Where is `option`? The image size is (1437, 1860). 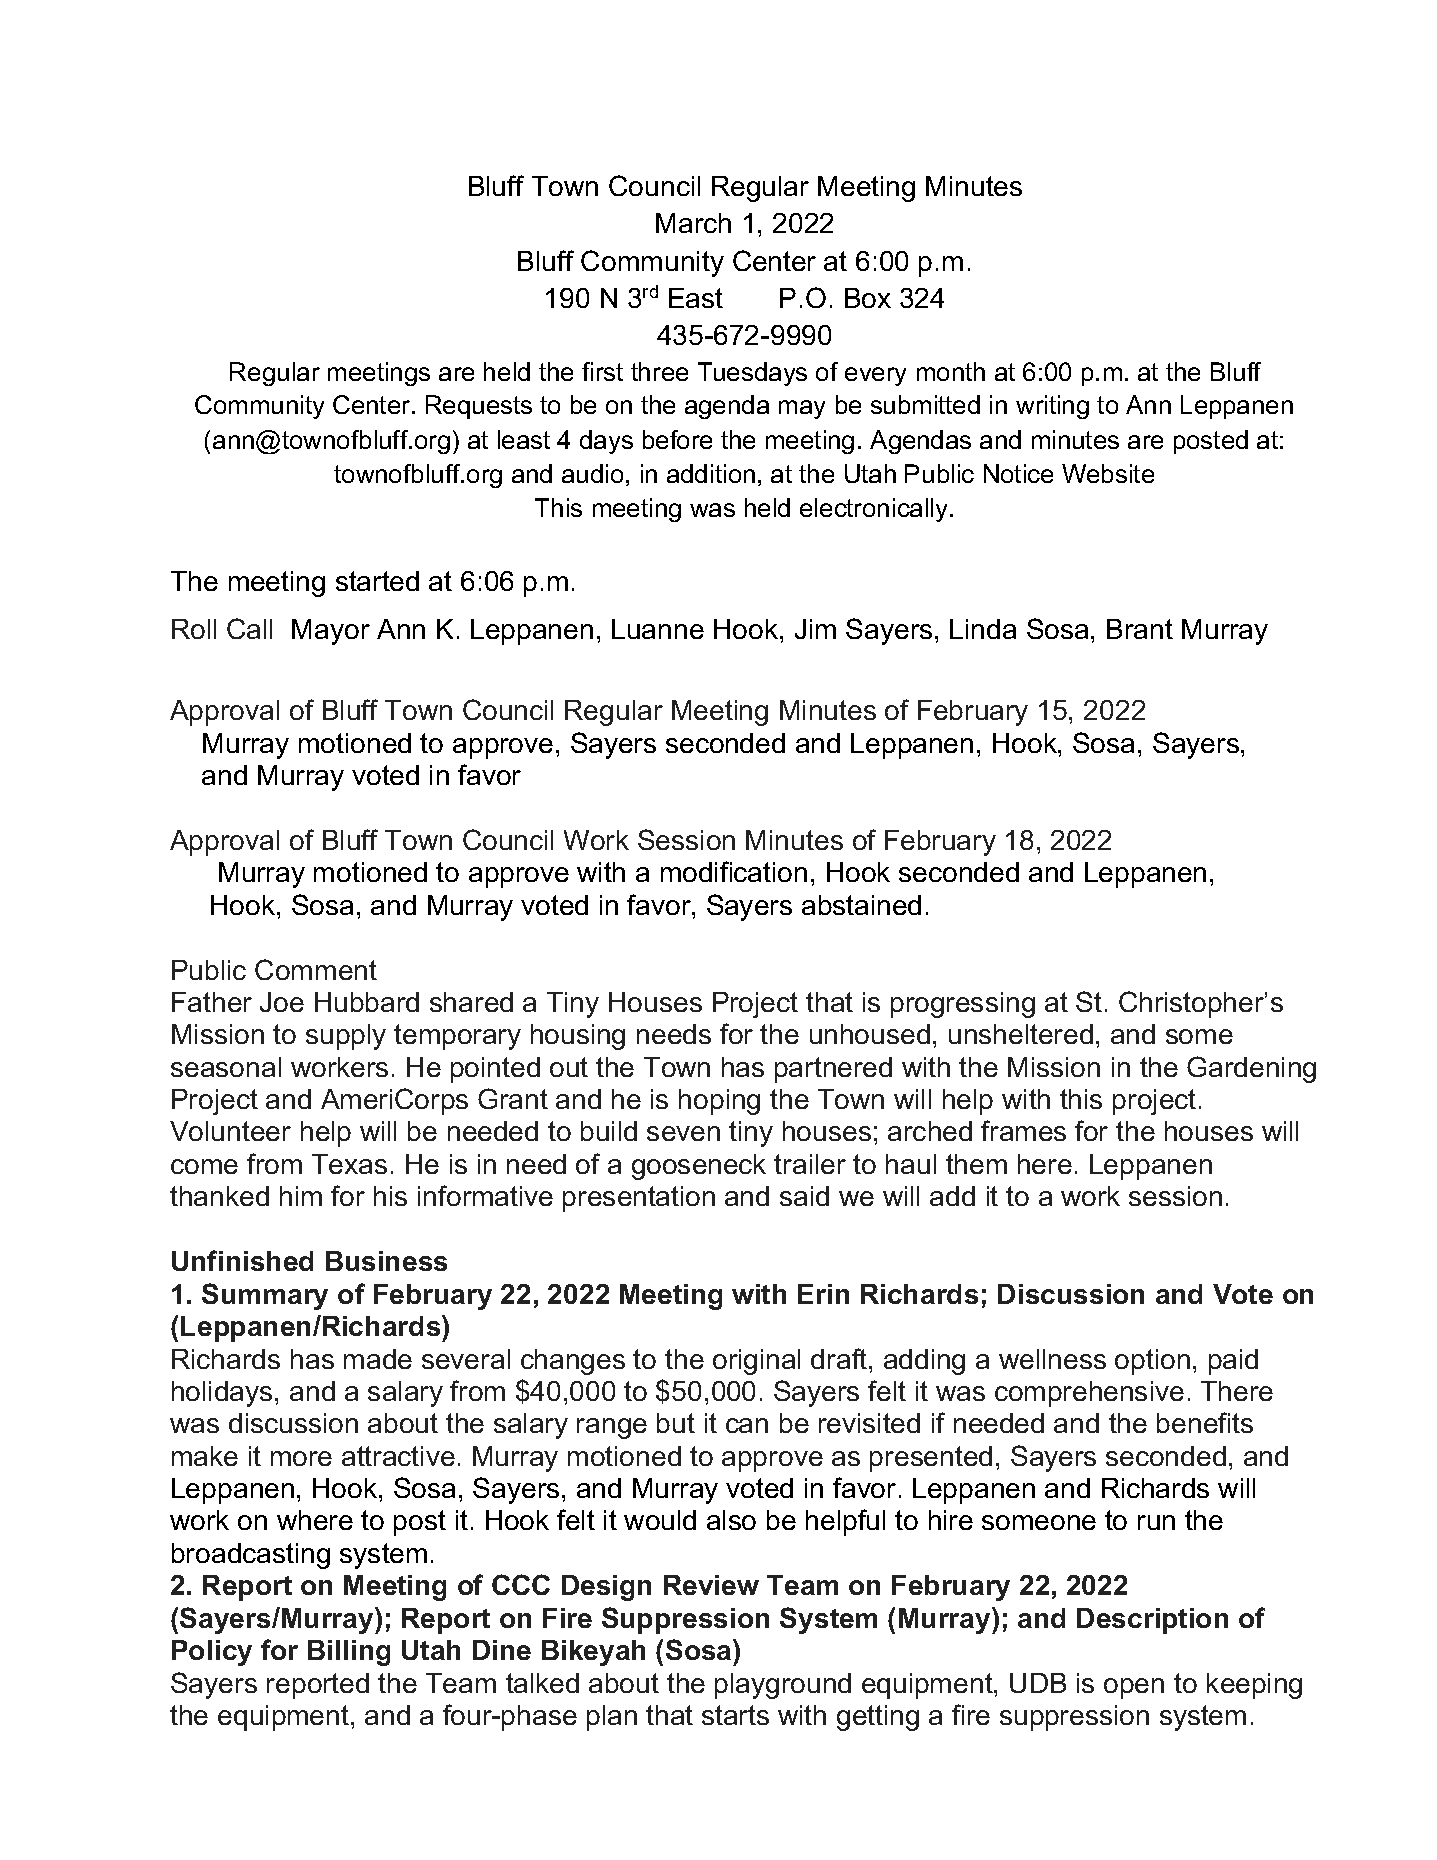
option is located at coordinates (1152, 1362).
